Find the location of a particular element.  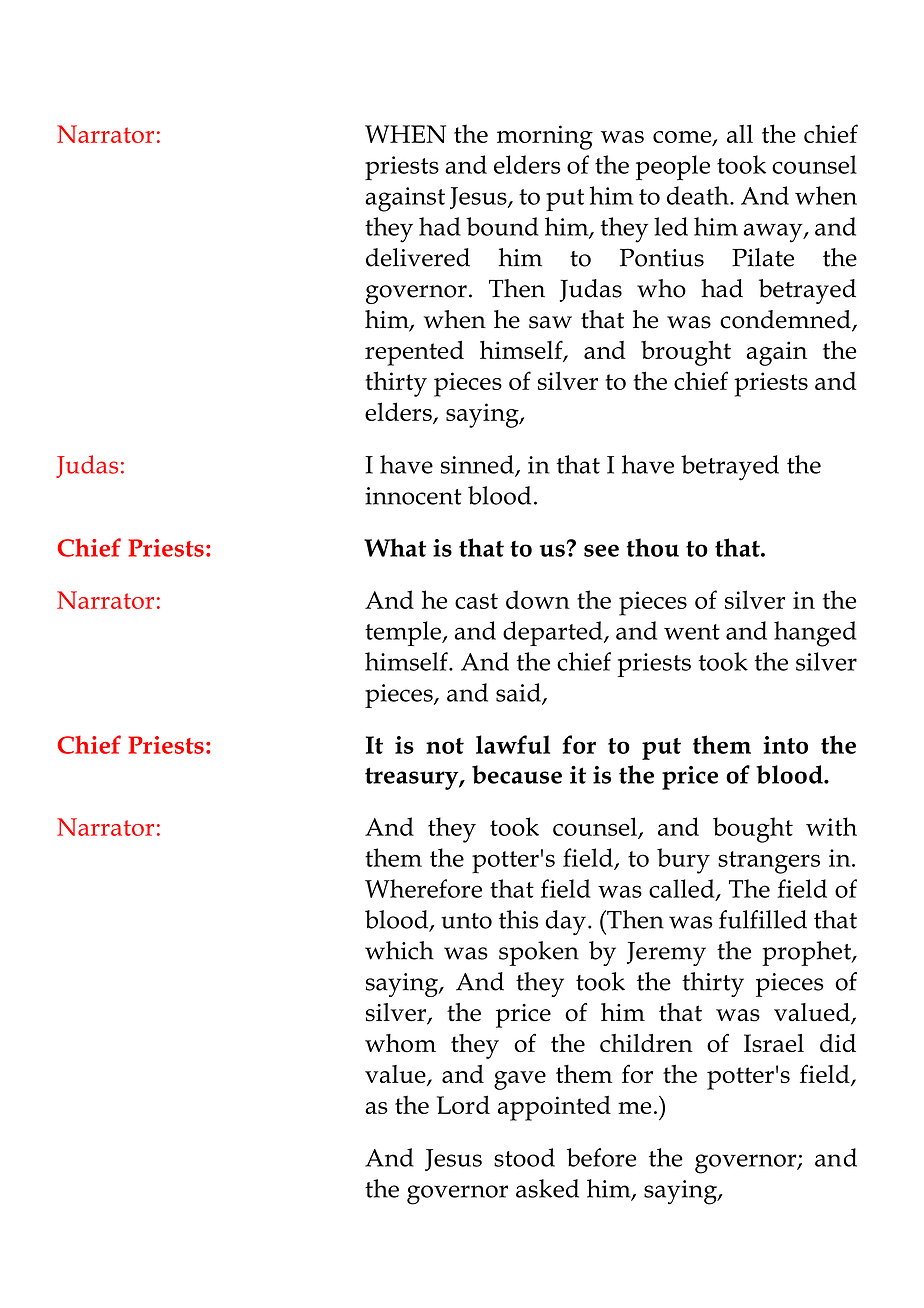

repented is located at coordinates (414, 353).
